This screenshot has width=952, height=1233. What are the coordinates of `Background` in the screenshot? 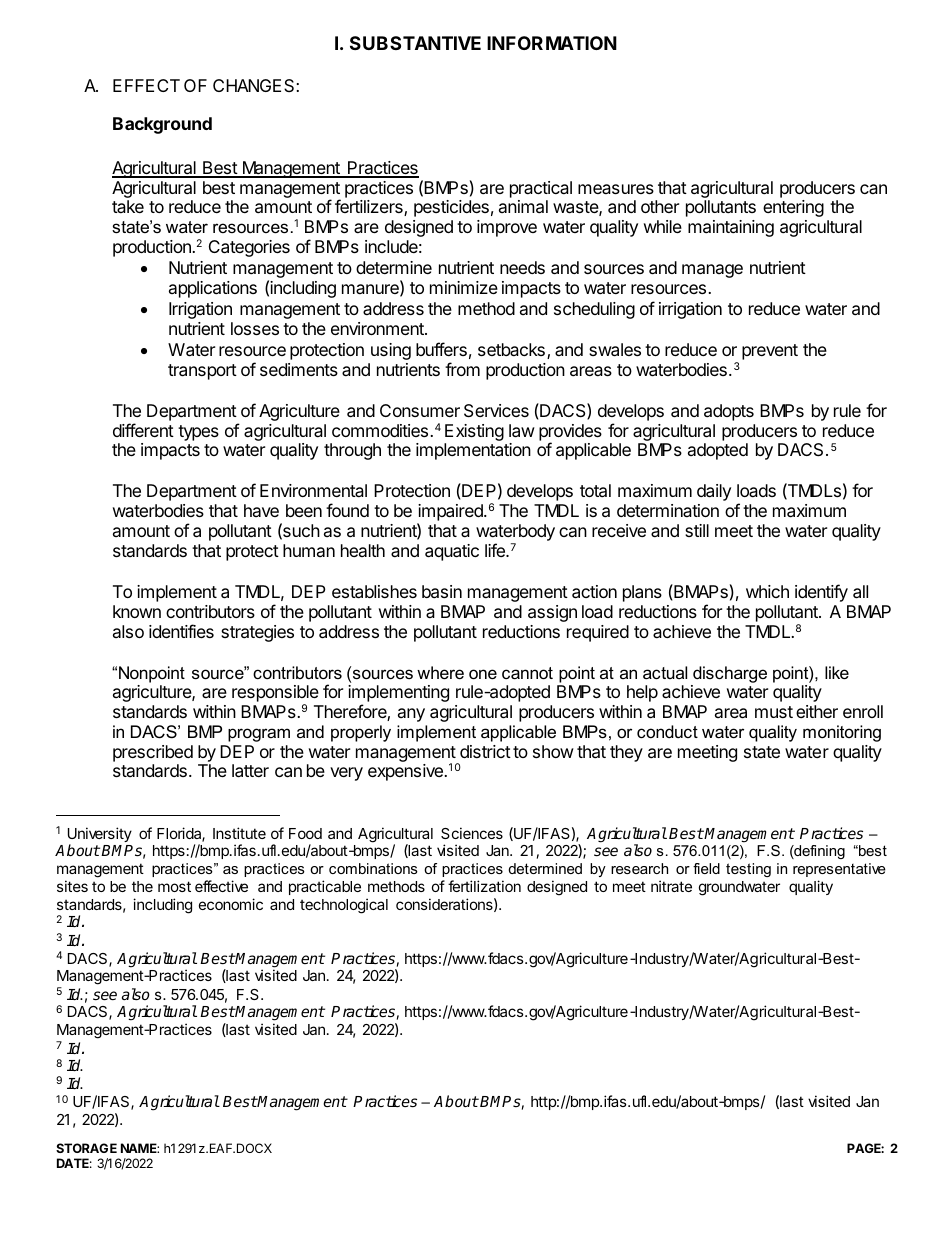 It's located at (162, 125).
